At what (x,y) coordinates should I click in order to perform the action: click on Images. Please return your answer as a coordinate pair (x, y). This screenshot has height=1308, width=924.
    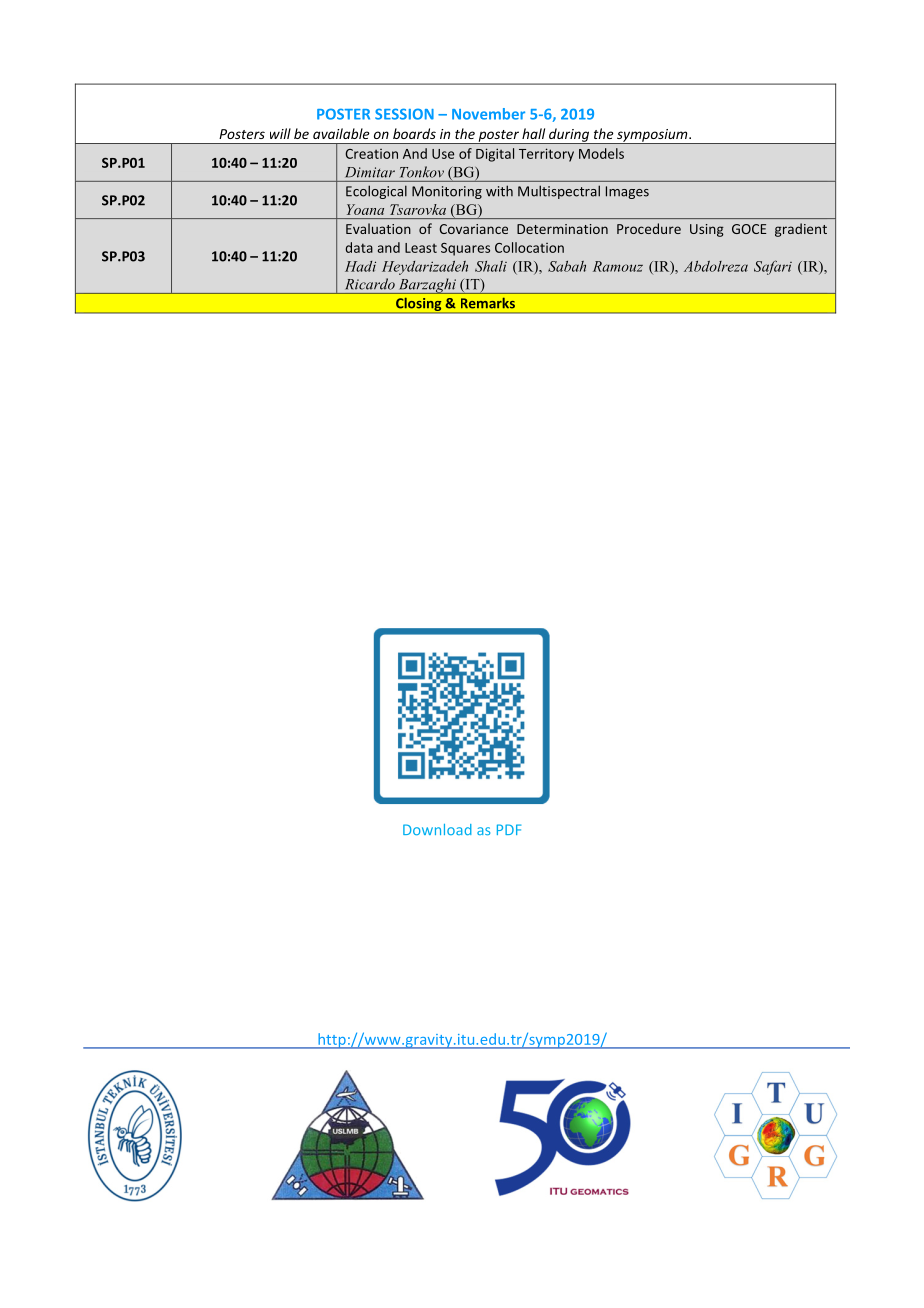
    Looking at the image, I should click on (627, 192).
